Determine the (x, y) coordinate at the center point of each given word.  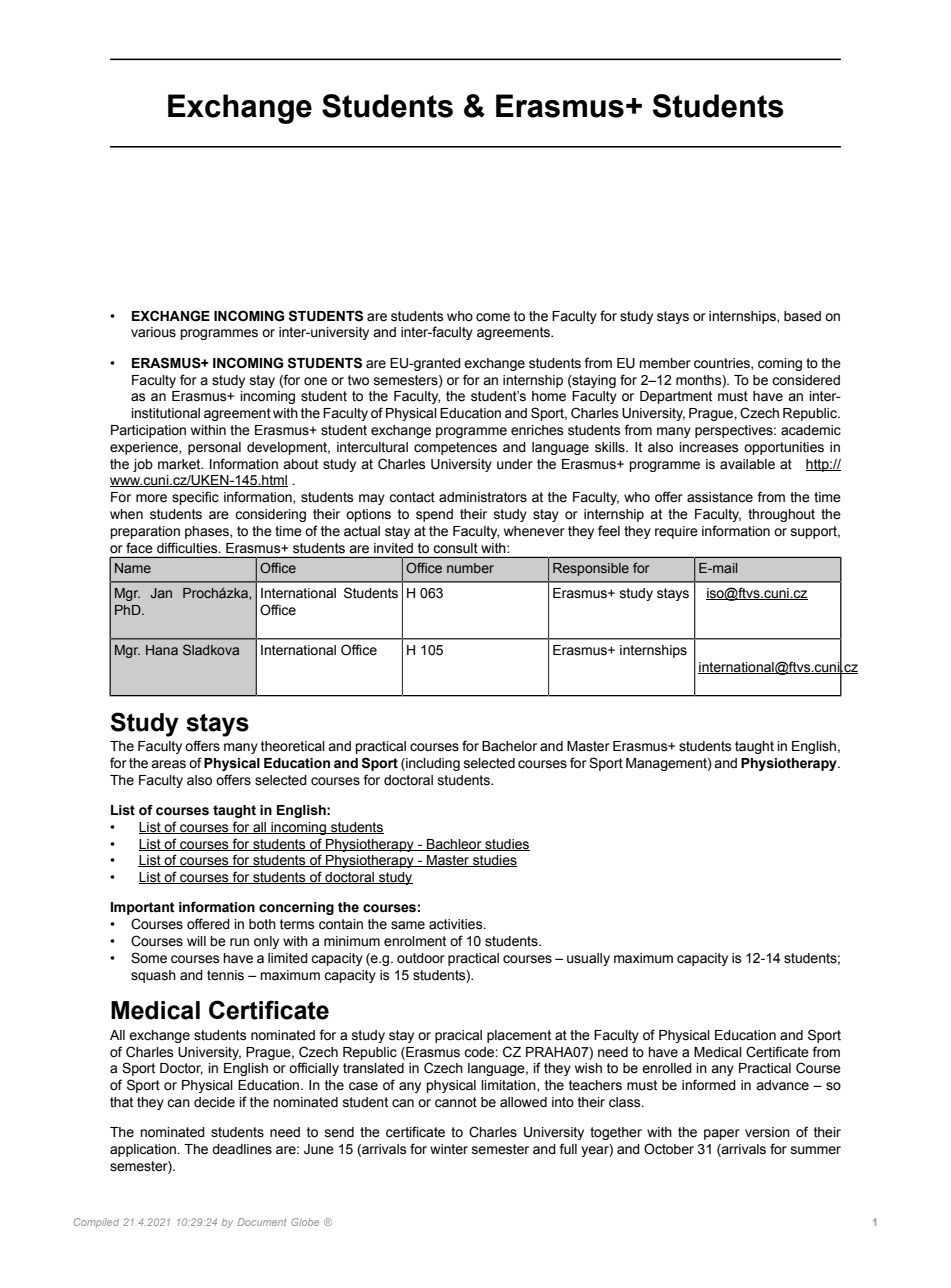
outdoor (421, 958)
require (676, 532)
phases (208, 532)
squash (153, 976)
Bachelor (509, 746)
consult (455, 548)
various (153, 332)
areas (168, 764)
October (669, 1149)
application (144, 1150)
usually (588, 959)
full (568, 1148)
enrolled (667, 1068)
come (493, 317)
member (665, 363)
